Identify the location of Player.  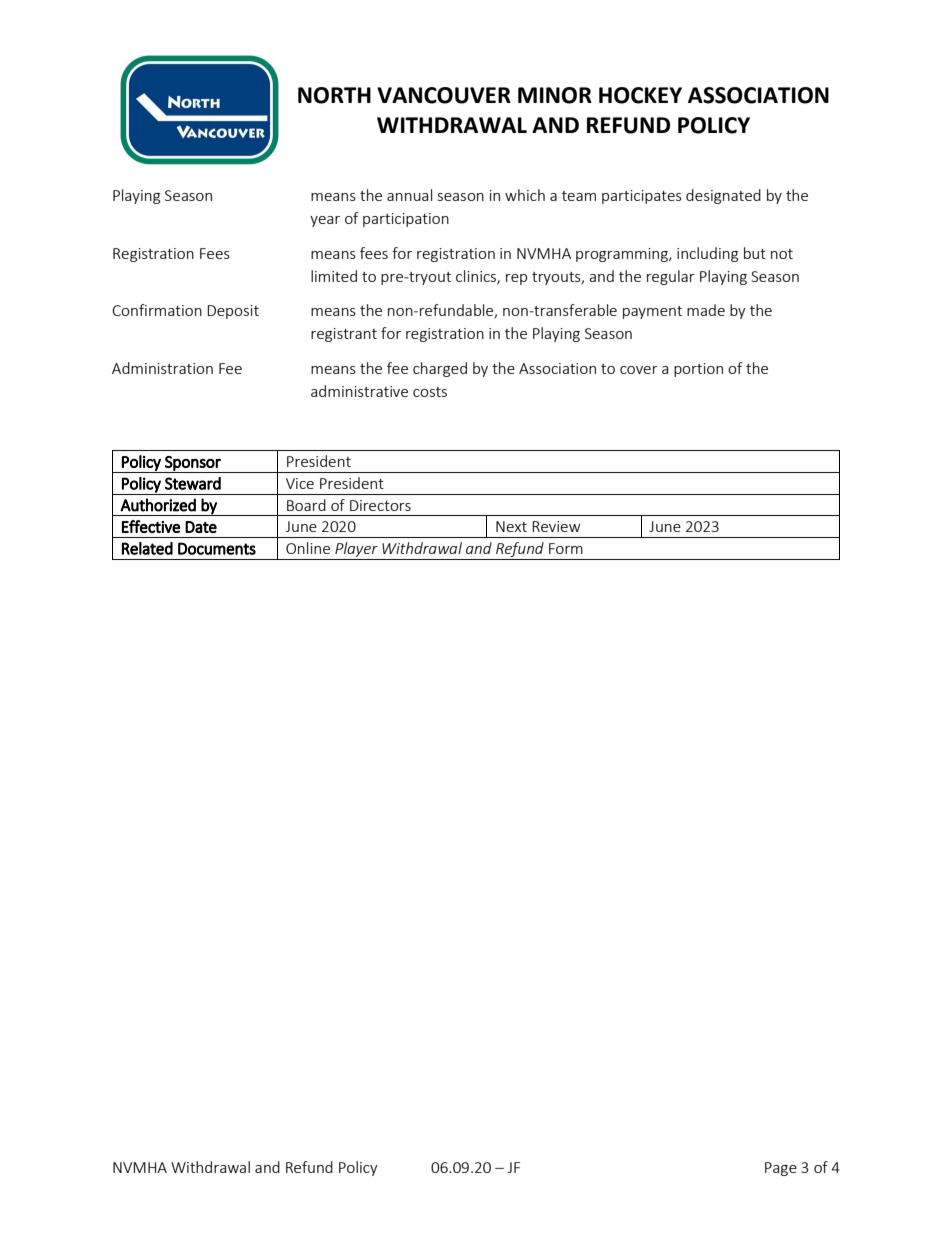
(356, 551).
